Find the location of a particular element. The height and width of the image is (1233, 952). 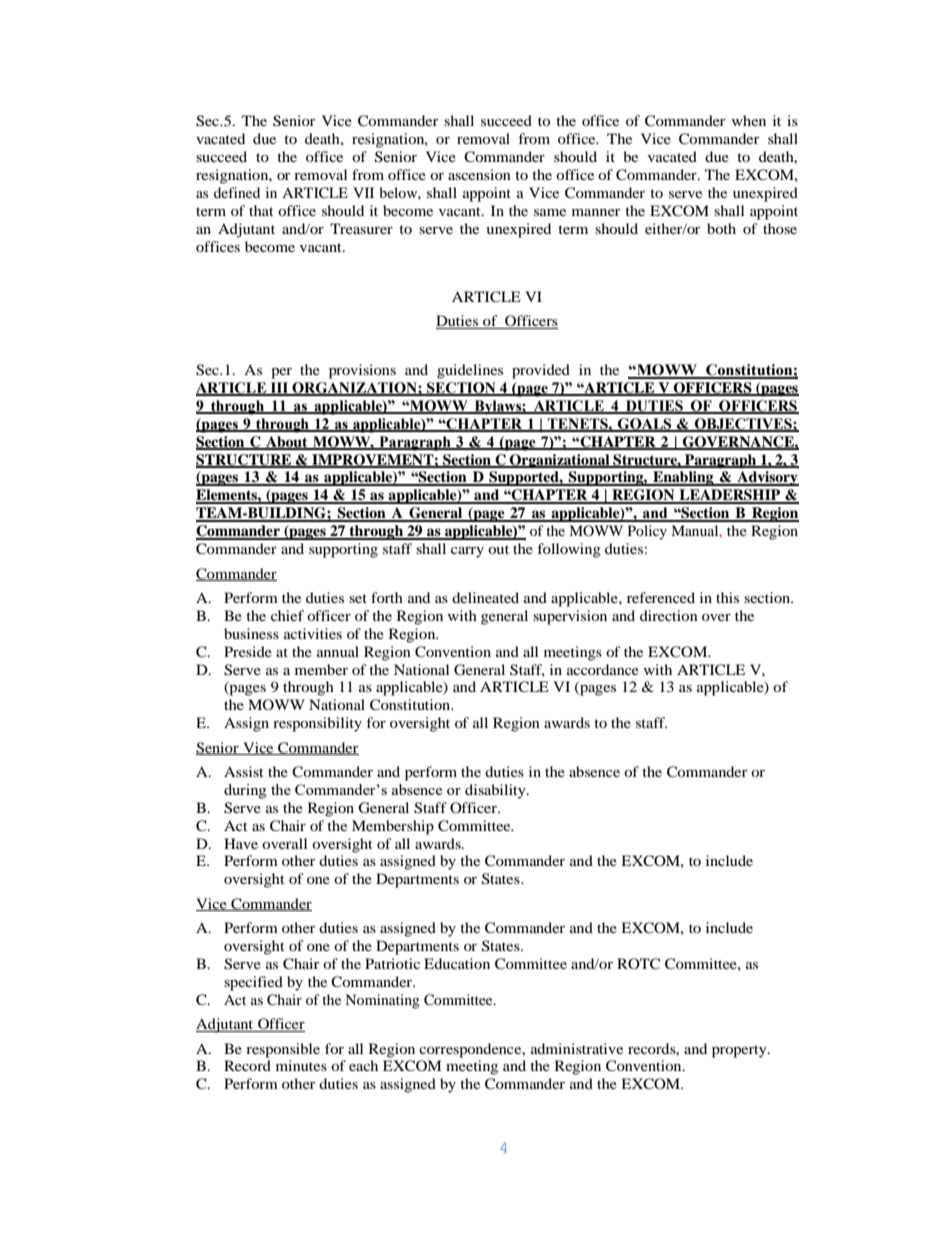

this is located at coordinates (727, 597).
